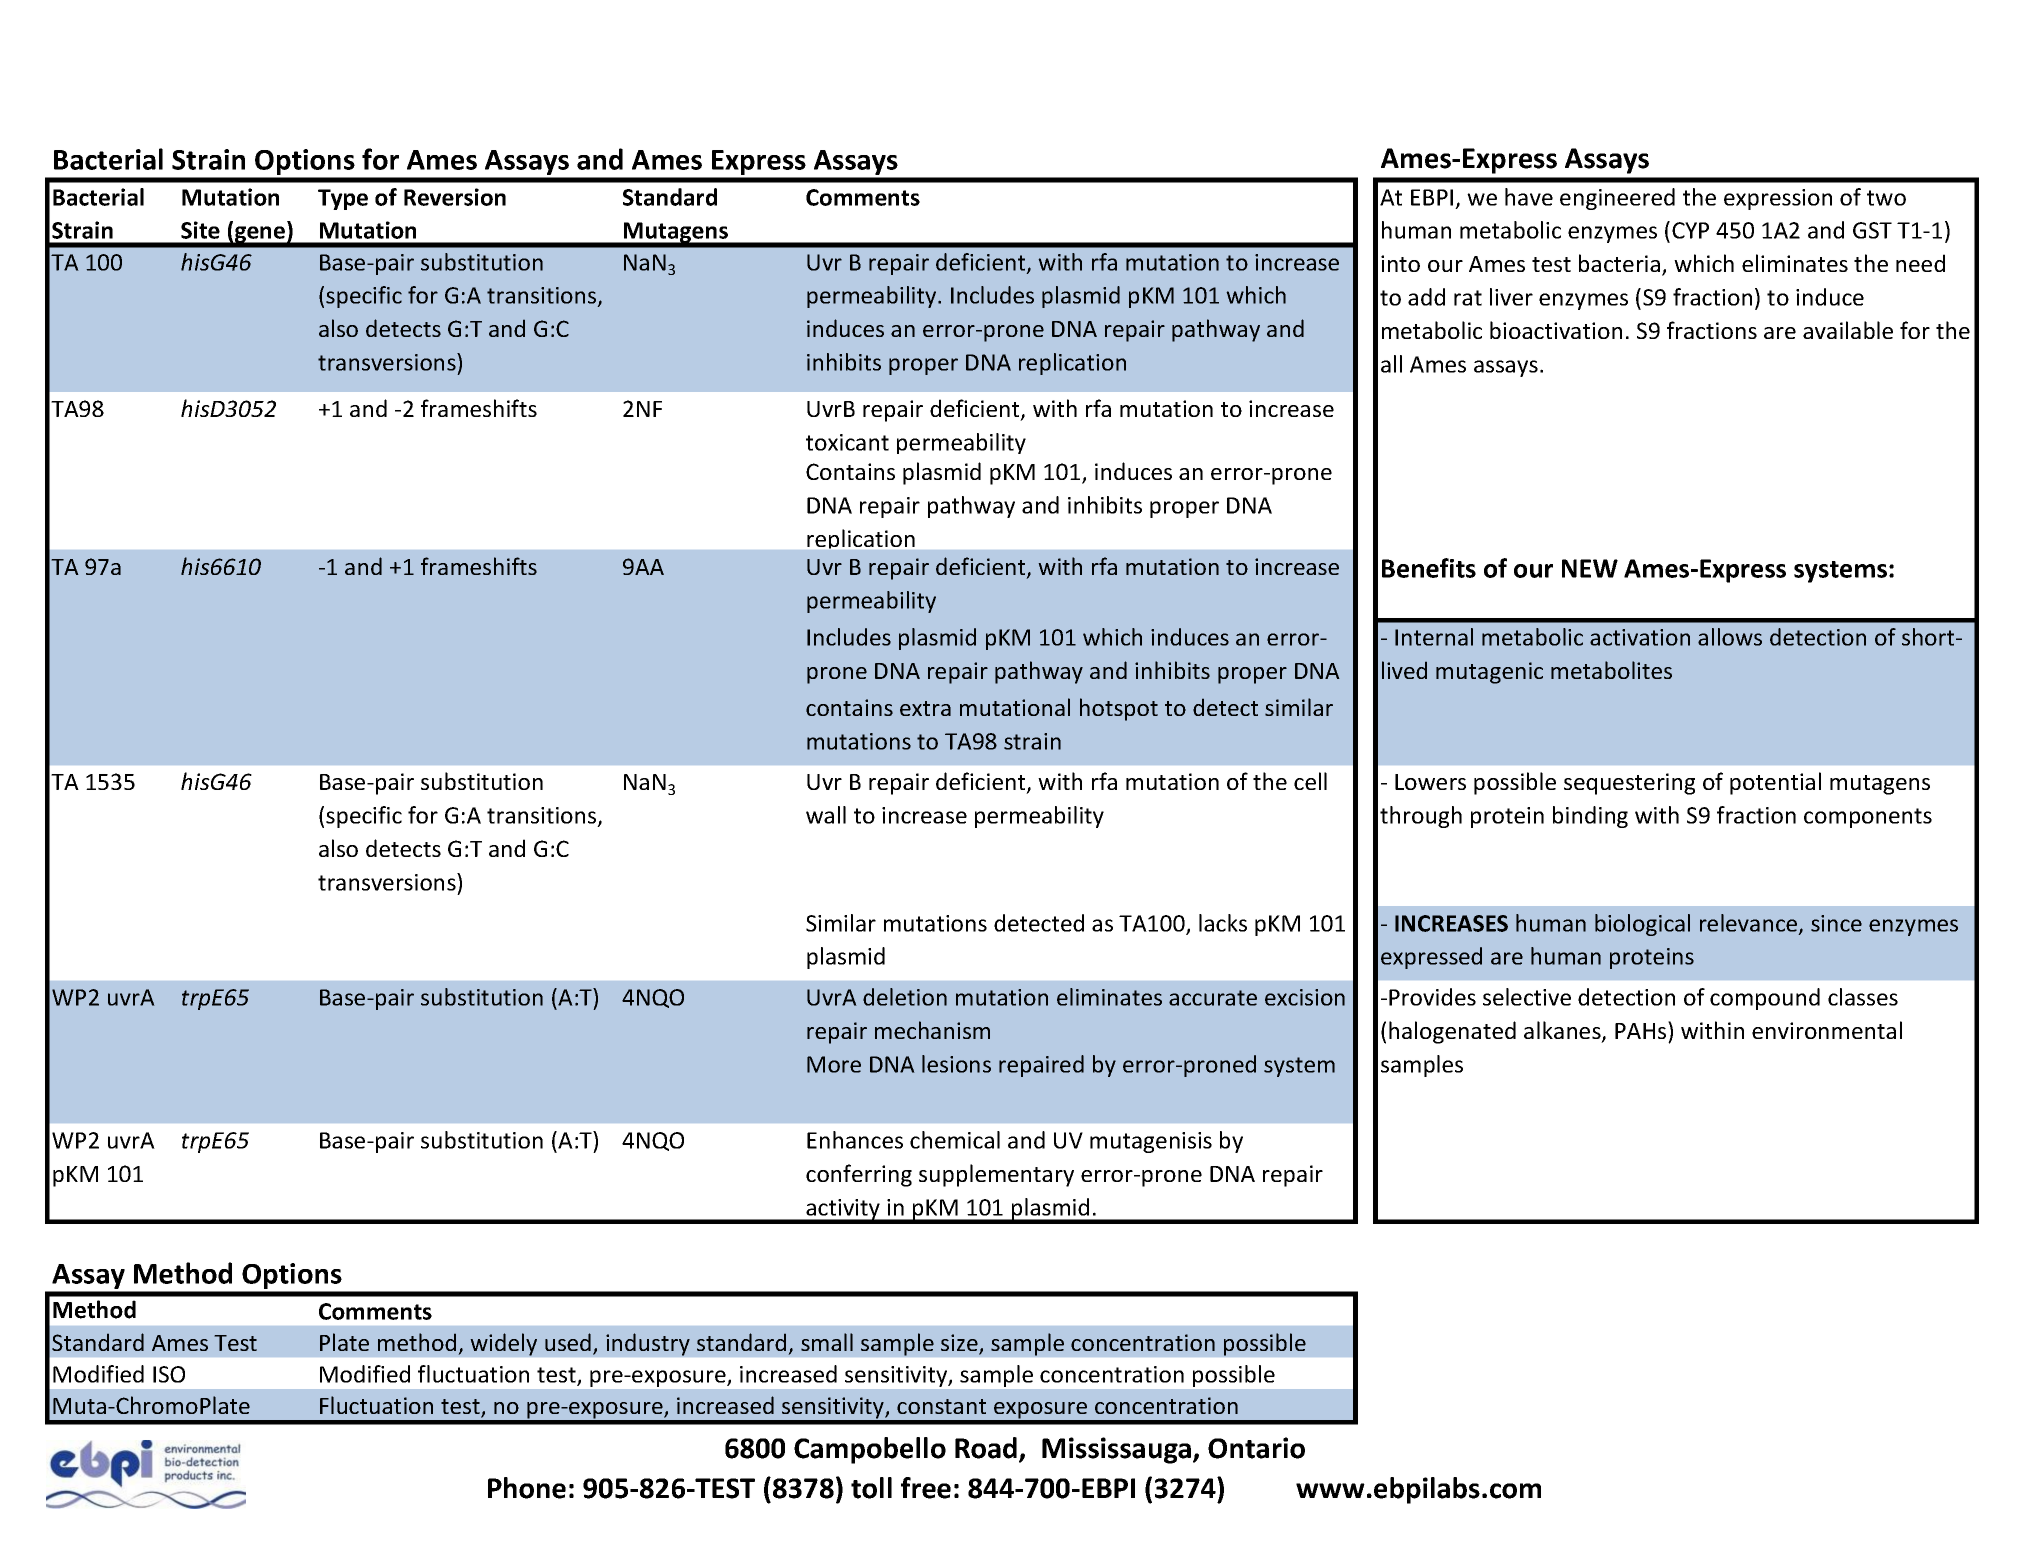 The width and height of the document is (2024, 1564). Describe the element at coordinates (1827, 1030) in the document. I see `environmental` at that location.
